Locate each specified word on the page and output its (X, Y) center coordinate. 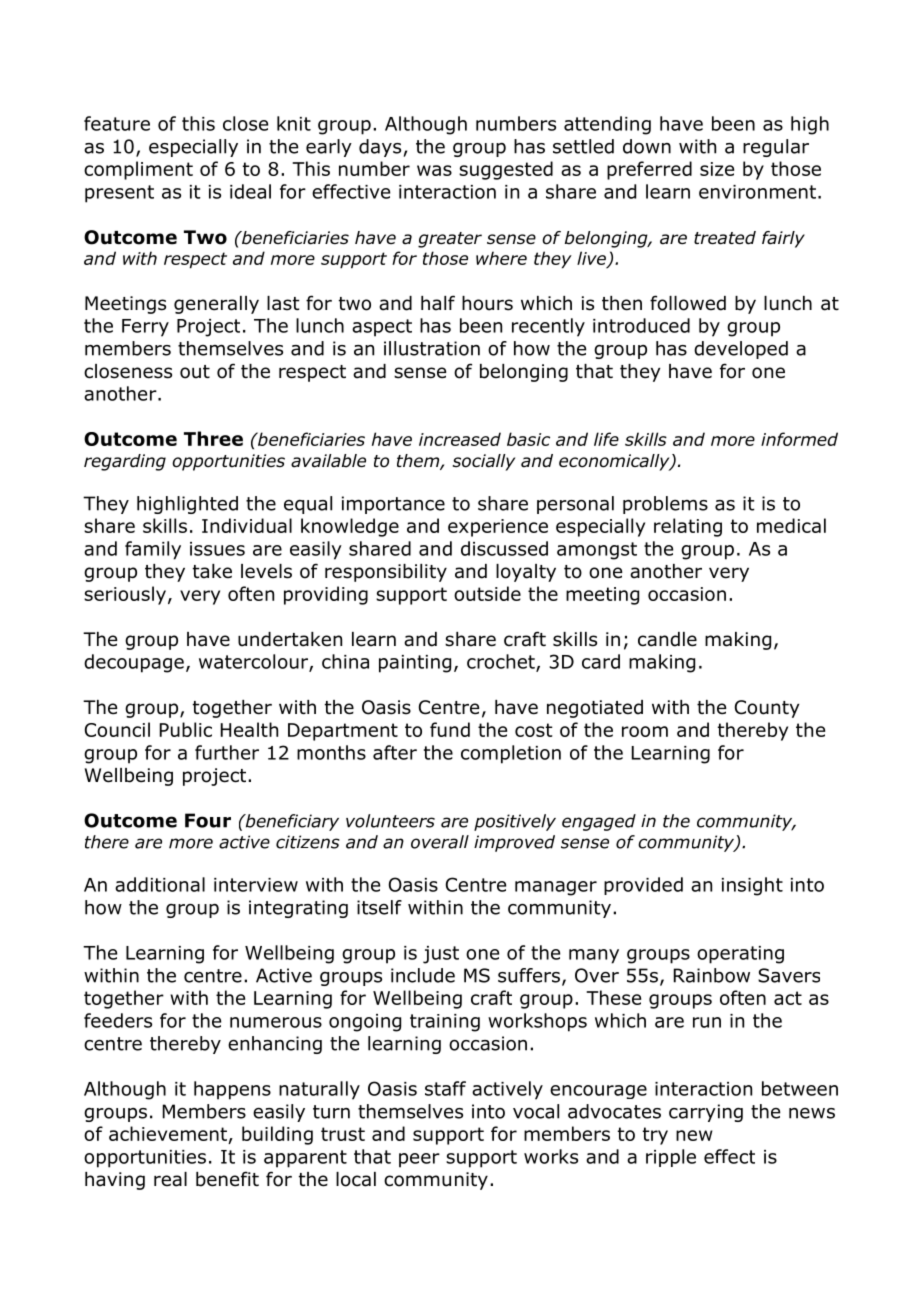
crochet (502, 662)
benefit (227, 1179)
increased (460, 439)
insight (752, 886)
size (717, 169)
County (767, 709)
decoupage (134, 663)
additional (160, 884)
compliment (138, 170)
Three (213, 438)
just (441, 955)
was (434, 170)
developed (741, 350)
